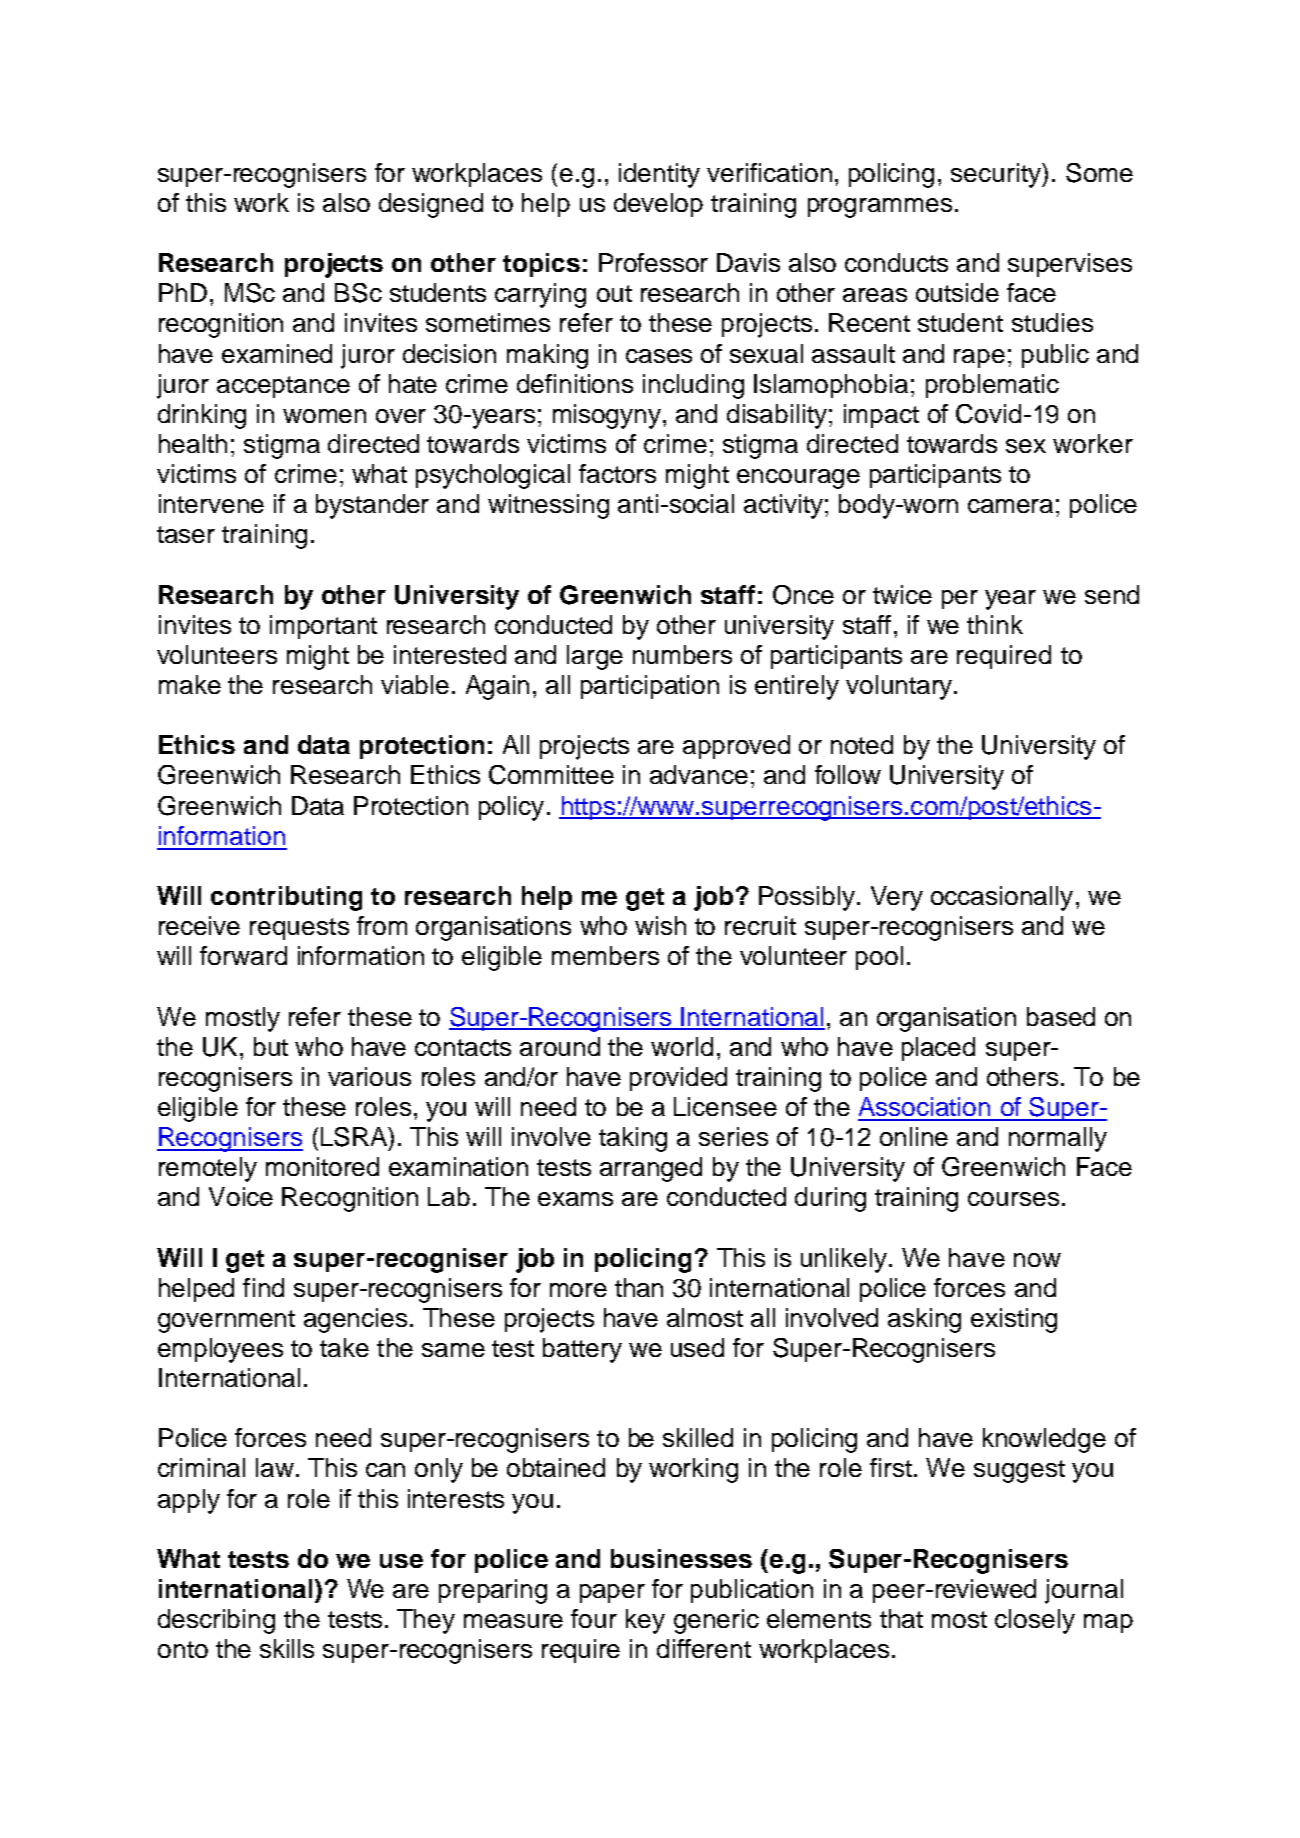 This screenshot has width=1300, height=1838. What do you see at coordinates (658, 205) in the screenshot?
I see `develop` at bounding box center [658, 205].
